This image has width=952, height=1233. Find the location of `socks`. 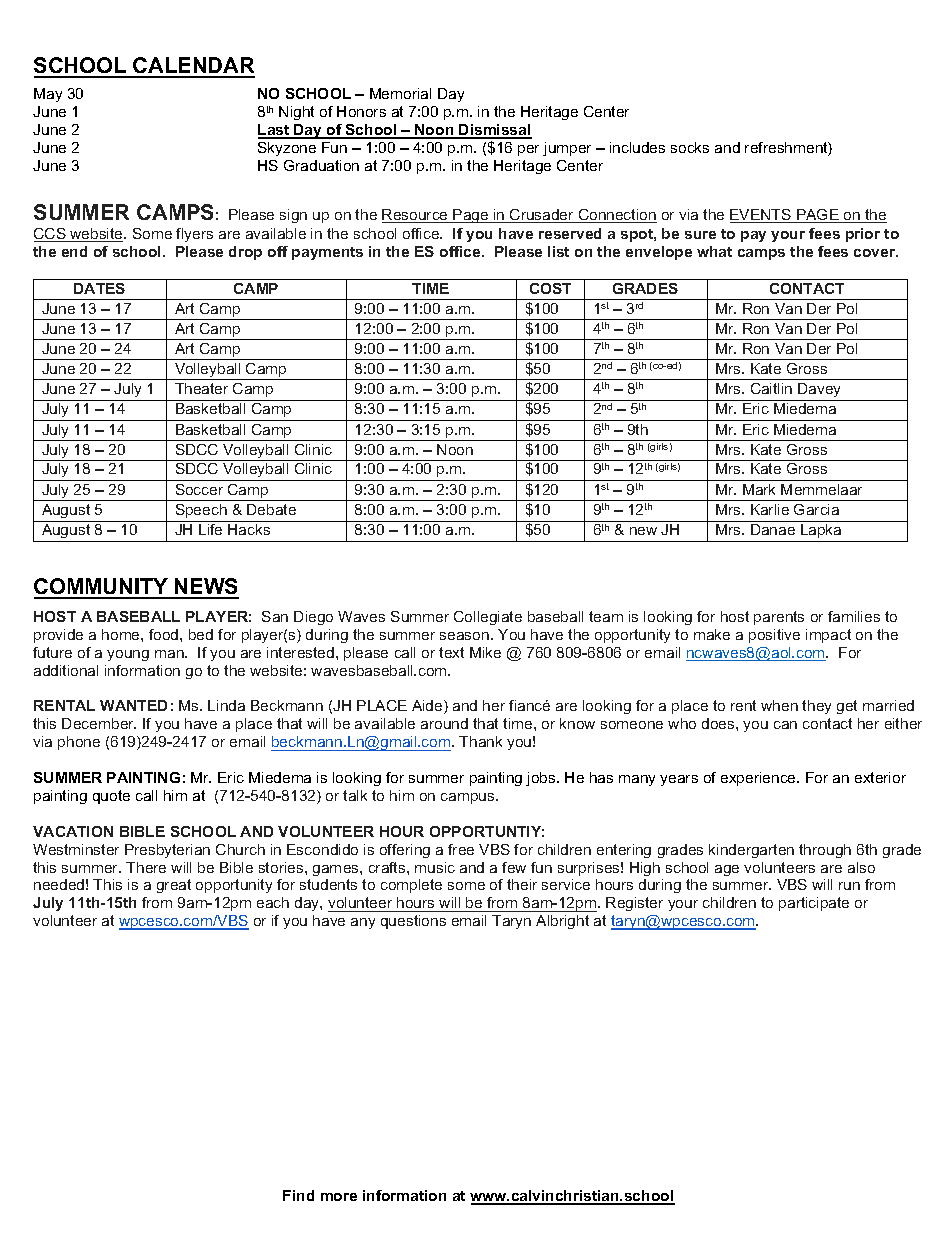

socks is located at coordinates (690, 147).
